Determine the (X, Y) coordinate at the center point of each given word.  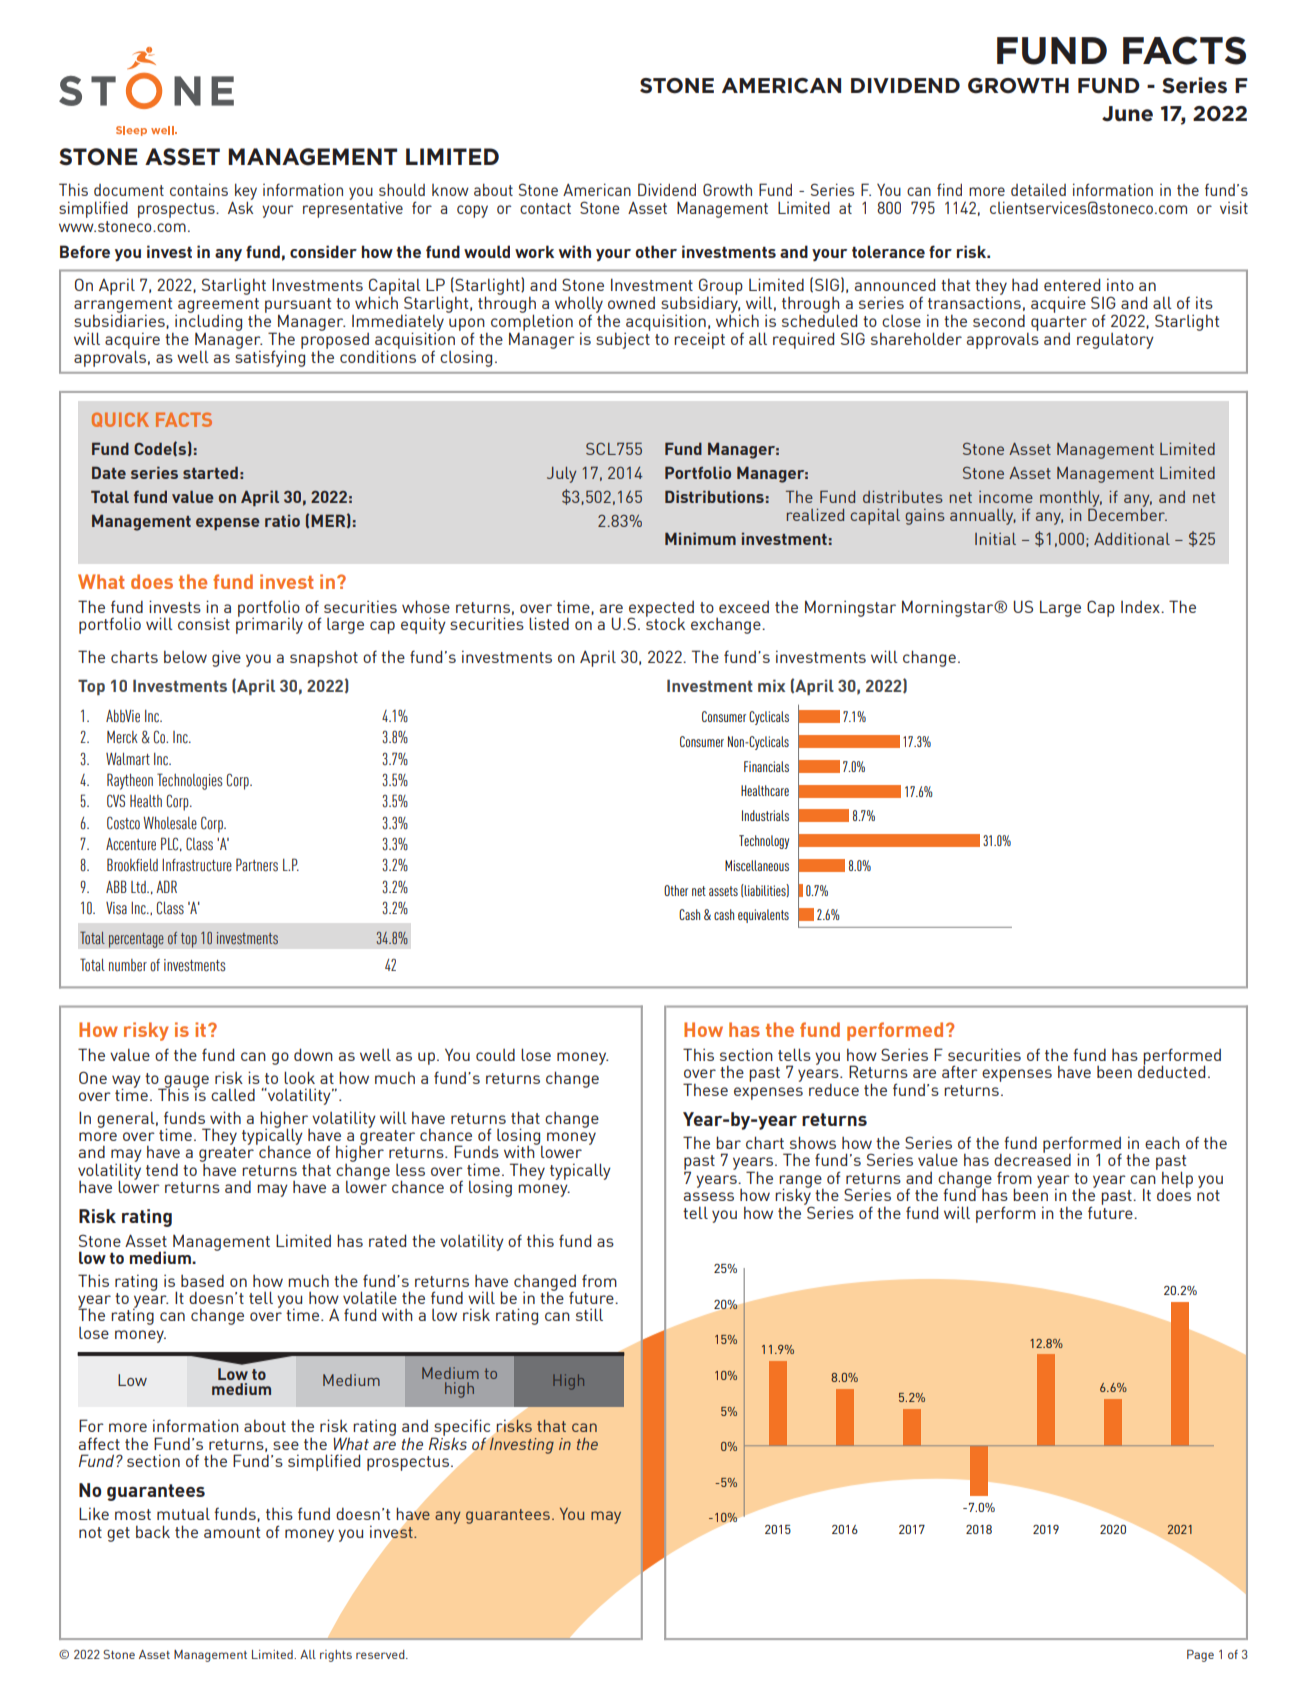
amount (232, 1532)
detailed (1038, 190)
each (1162, 1143)
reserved (381, 1654)
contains (199, 189)
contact (545, 208)
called (233, 1094)
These (705, 1089)
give (226, 658)
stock (665, 623)
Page (1200, 1655)
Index (1141, 607)
